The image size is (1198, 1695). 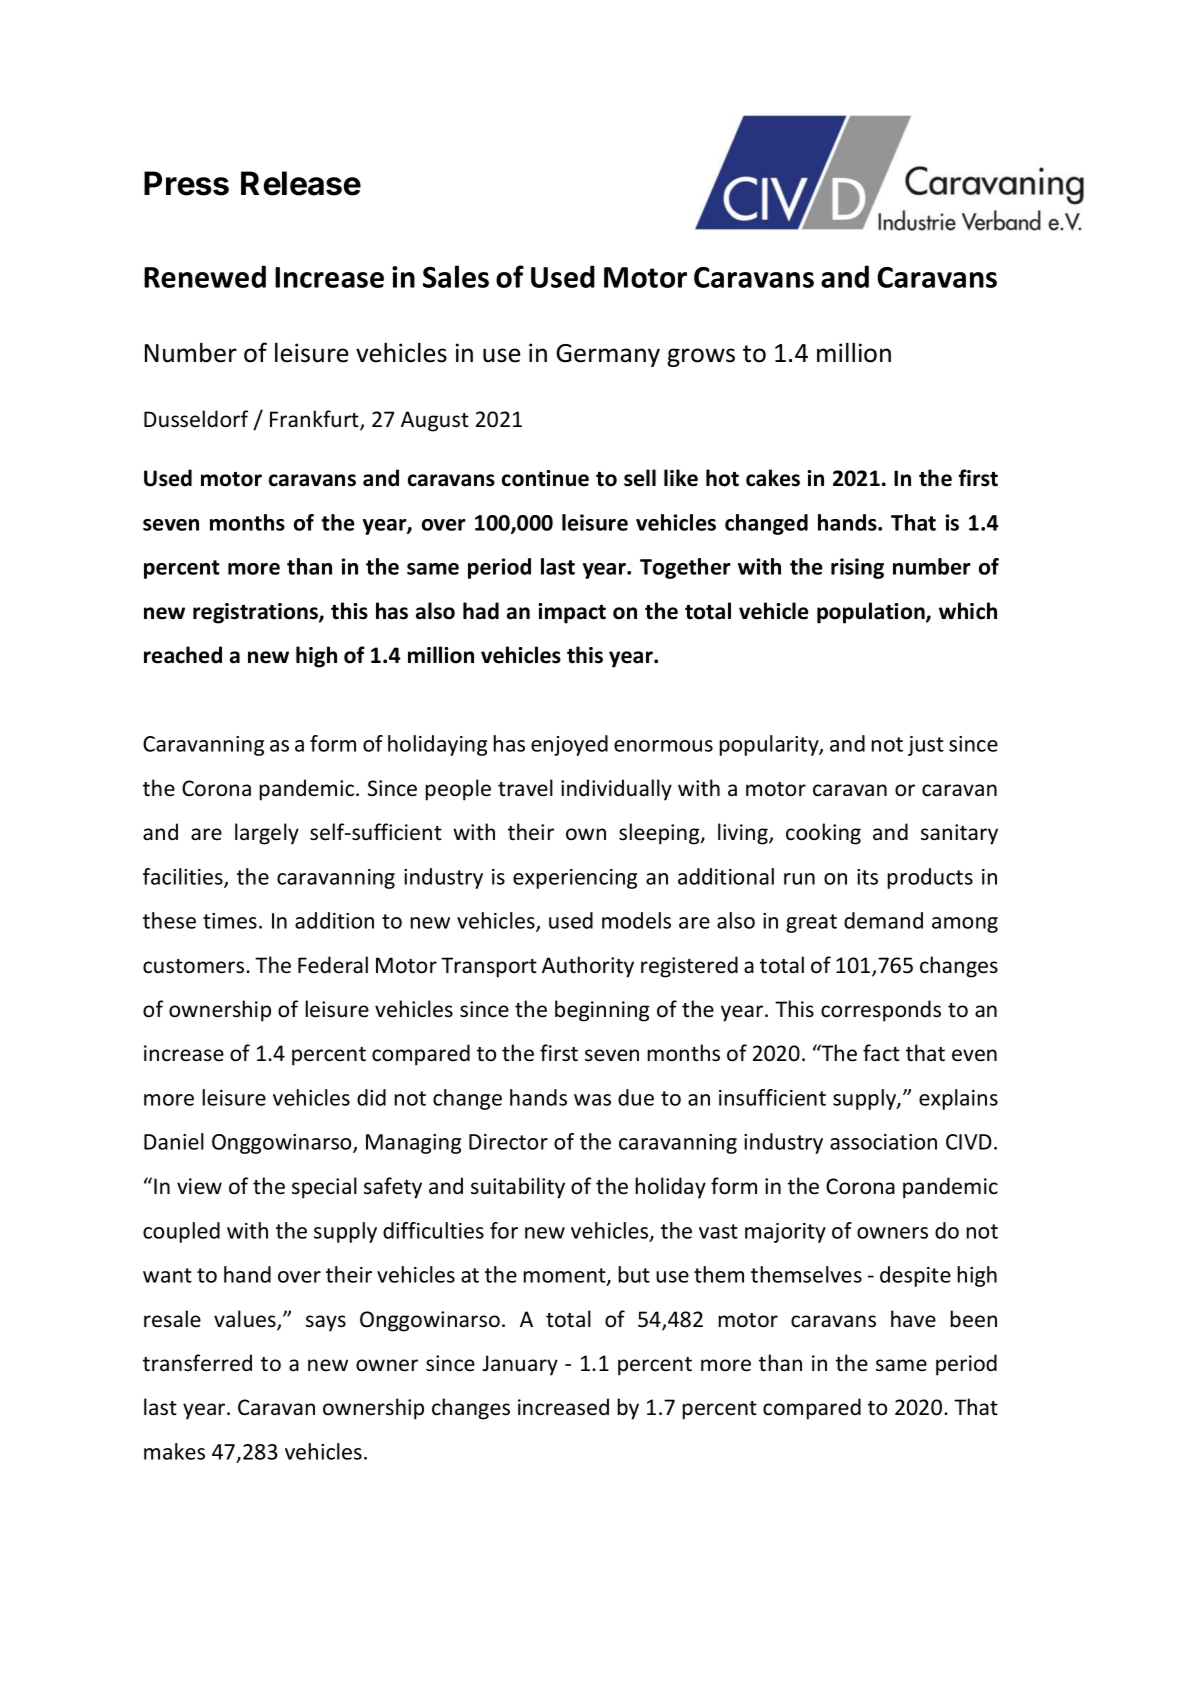 What do you see at coordinates (197, 1363) in the image?
I see `transferred` at bounding box center [197, 1363].
